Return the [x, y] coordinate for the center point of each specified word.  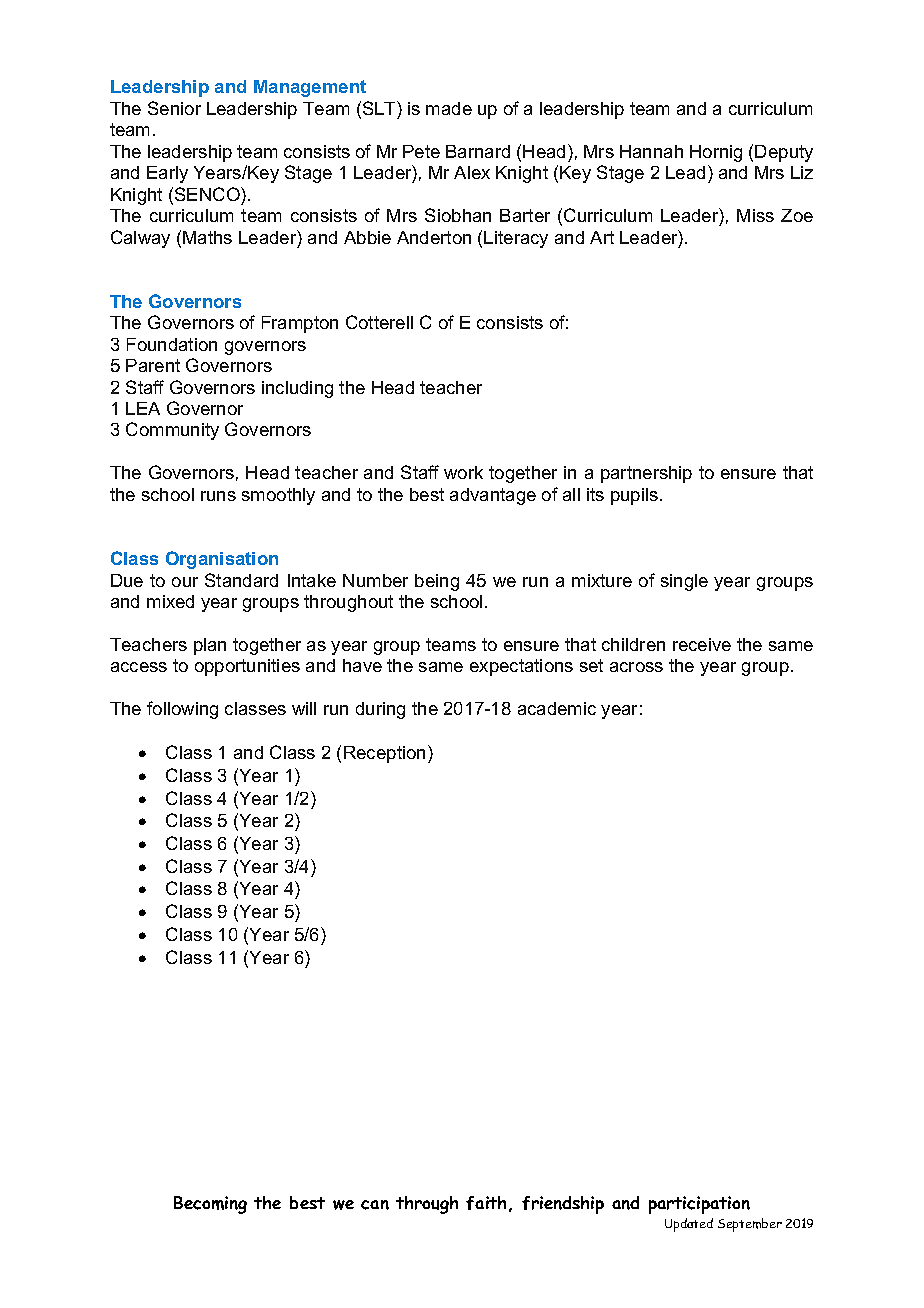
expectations [521, 667]
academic [557, 708]
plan [210, 646]
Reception [384, 754]
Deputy [784, 153]
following [182, 710]
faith [488, 1204]
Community [172, 431]
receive [702, 644]
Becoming [210, 1205]
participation [699, 1205]
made [449, 108]
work [463, 472]
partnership [646, 474]
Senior [174, 108]
